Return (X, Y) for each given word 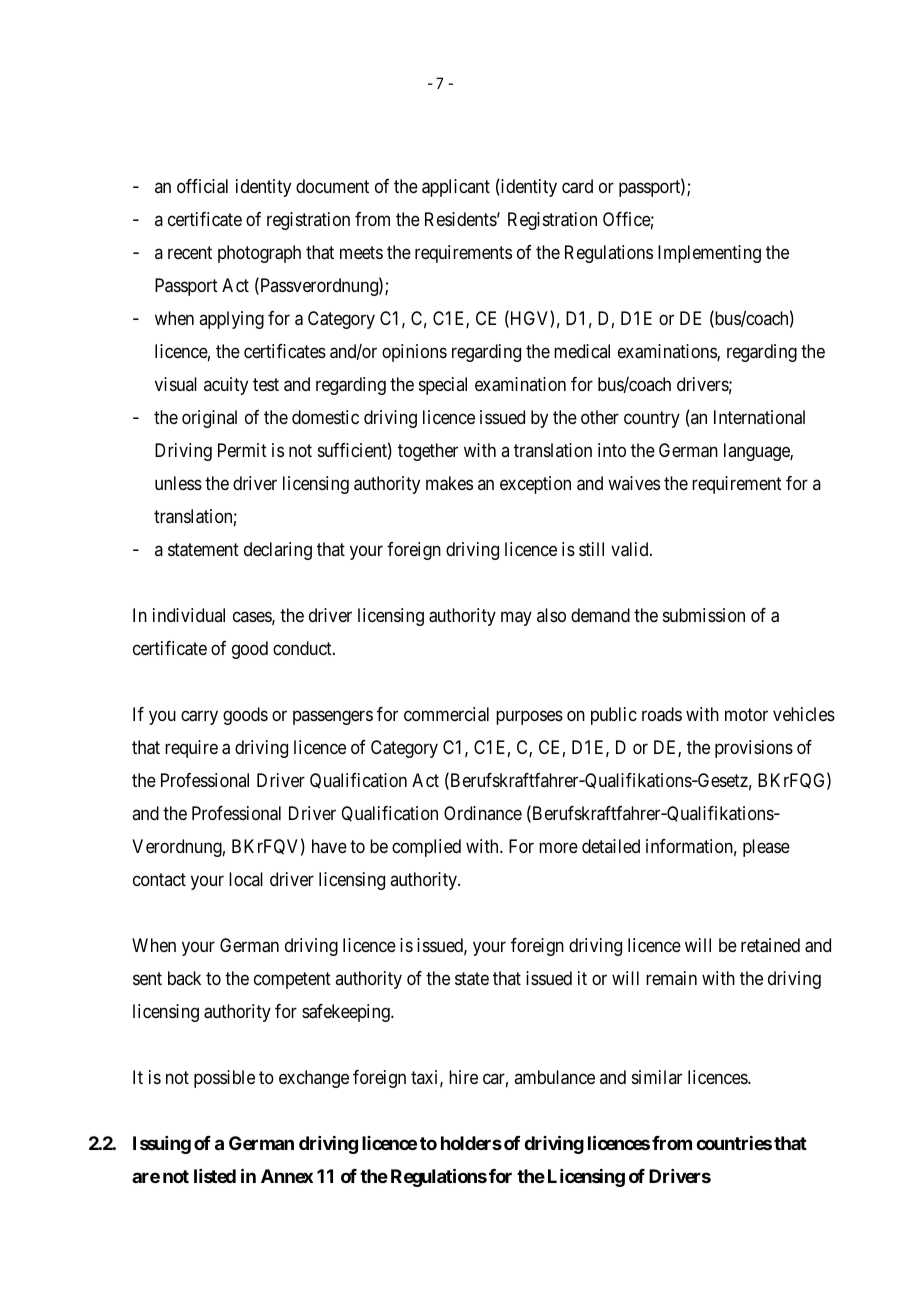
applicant (456, 188)
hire (463, 1077)
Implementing (709, 254)
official (202, 186)
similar (657, 1077)
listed (215, 1176)
